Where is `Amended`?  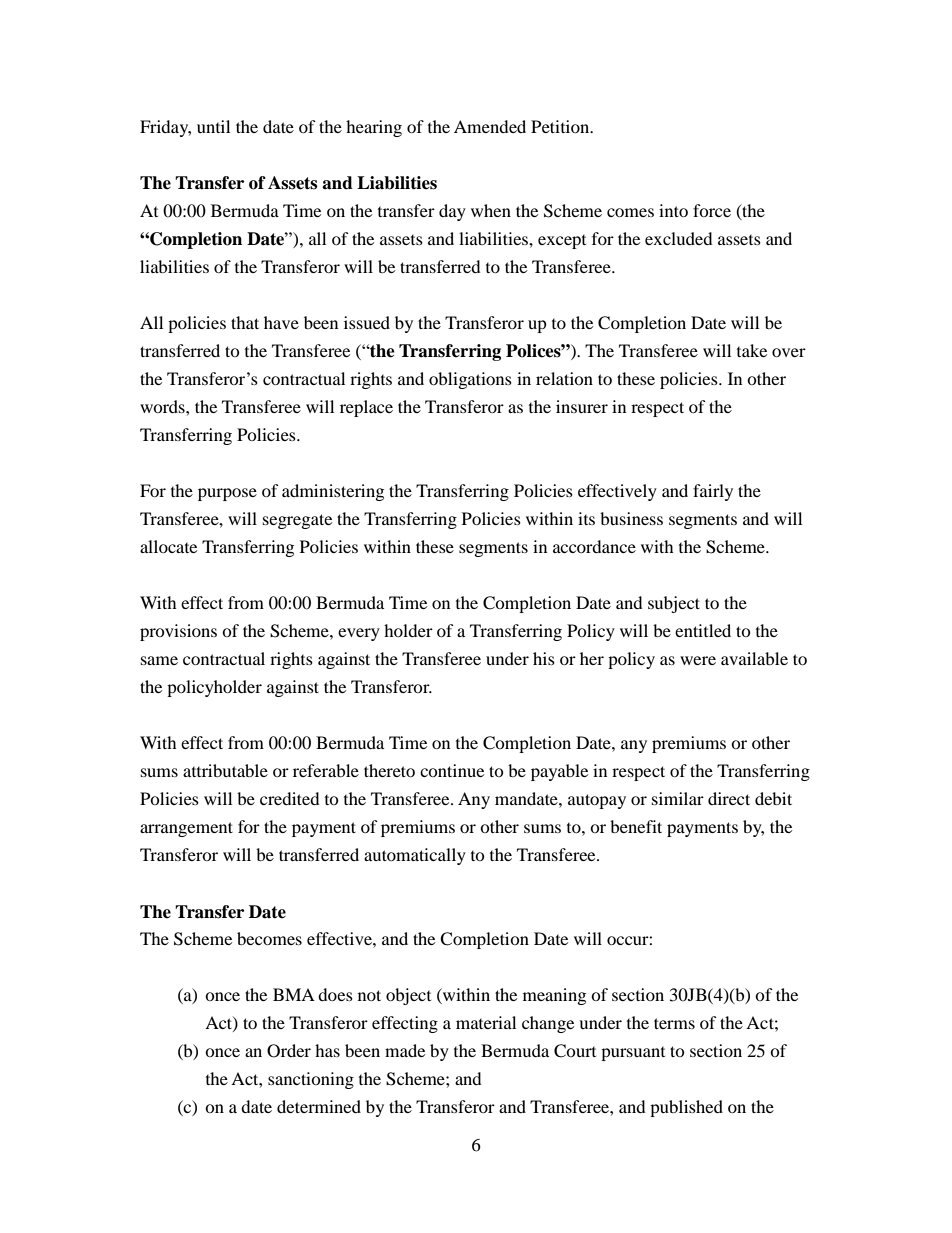 Amended is located at coordinates (490, 126).
